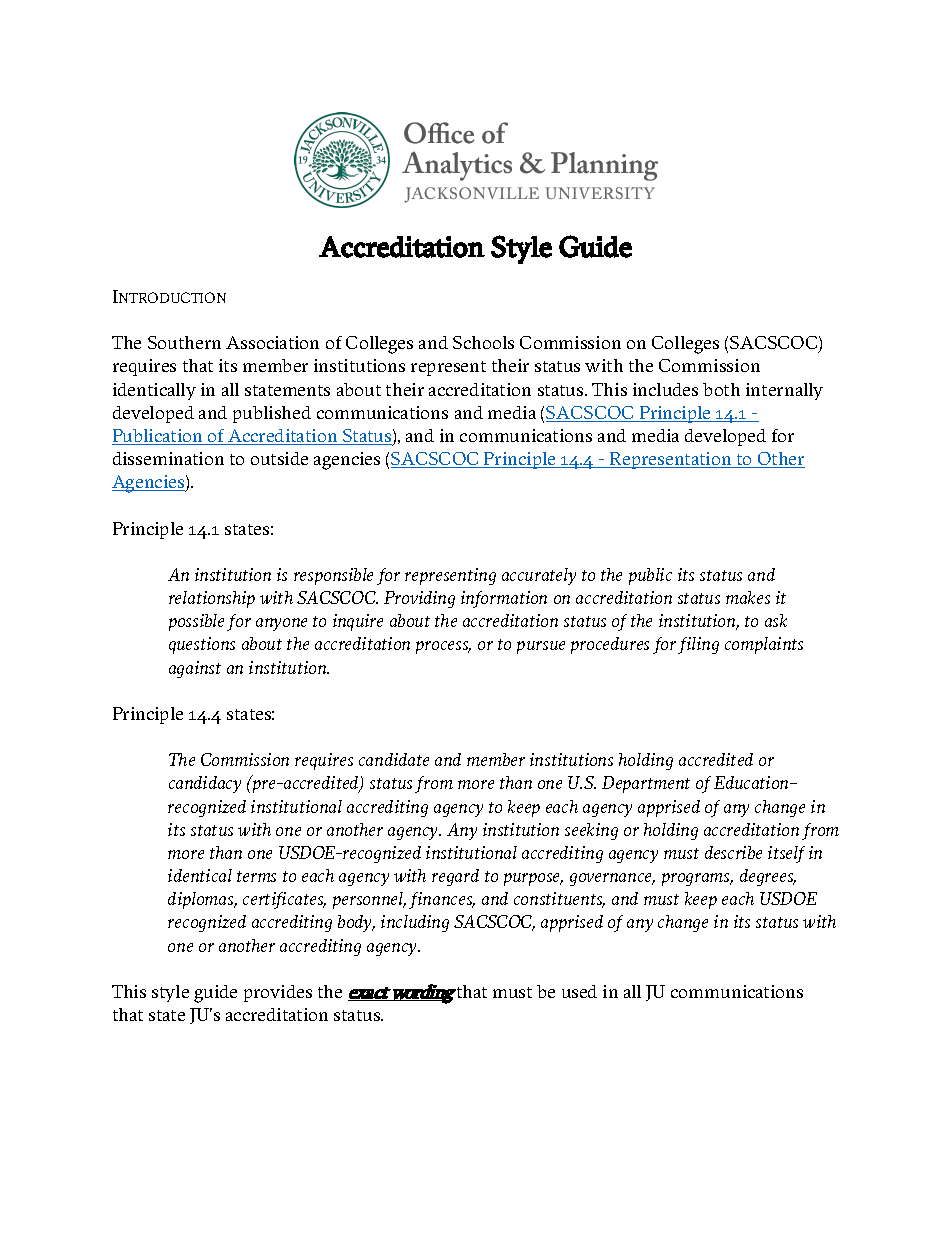  I want to click on process, so click(443, 647).
